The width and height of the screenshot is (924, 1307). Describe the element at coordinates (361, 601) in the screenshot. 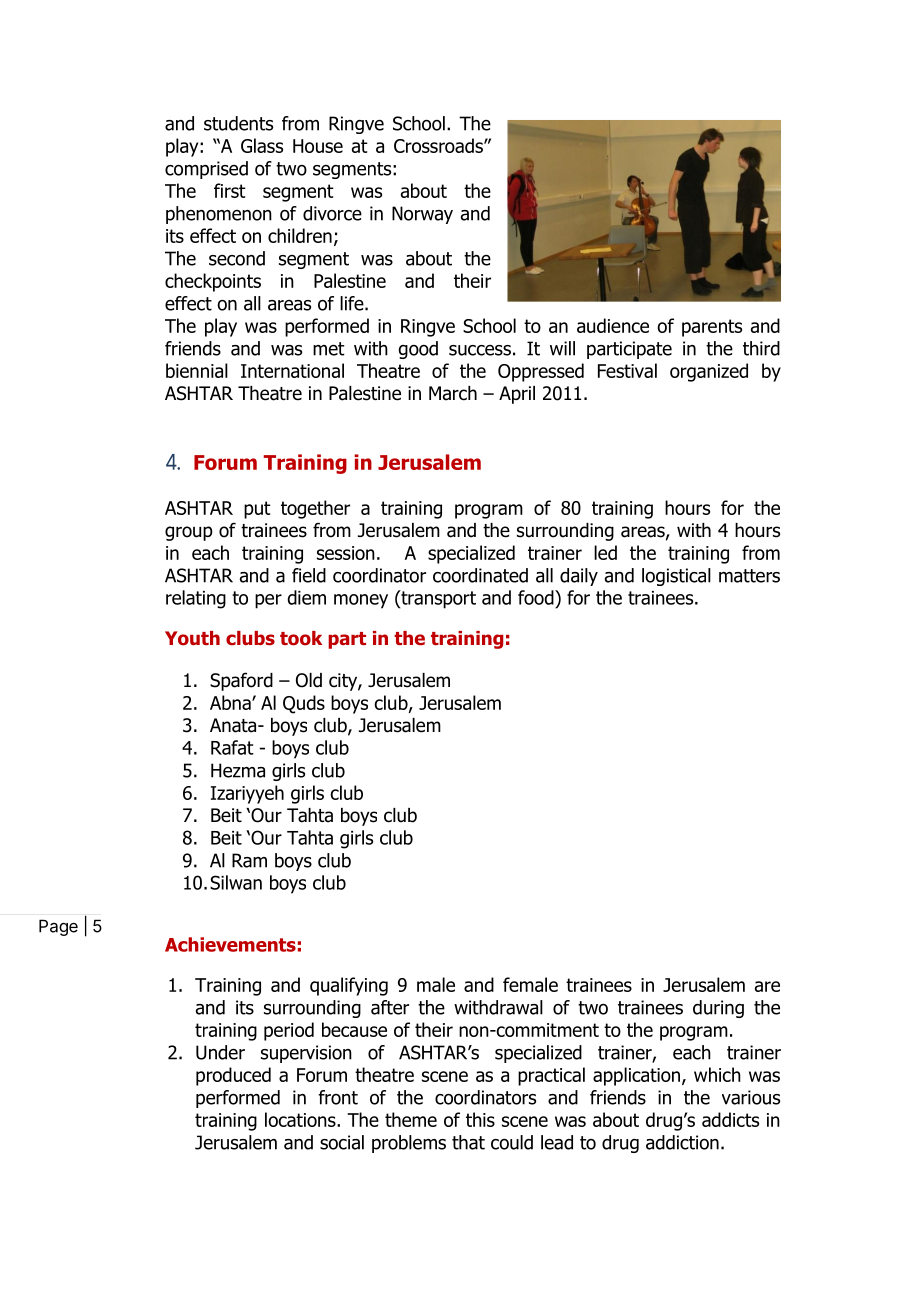

I see `money` at that location.
